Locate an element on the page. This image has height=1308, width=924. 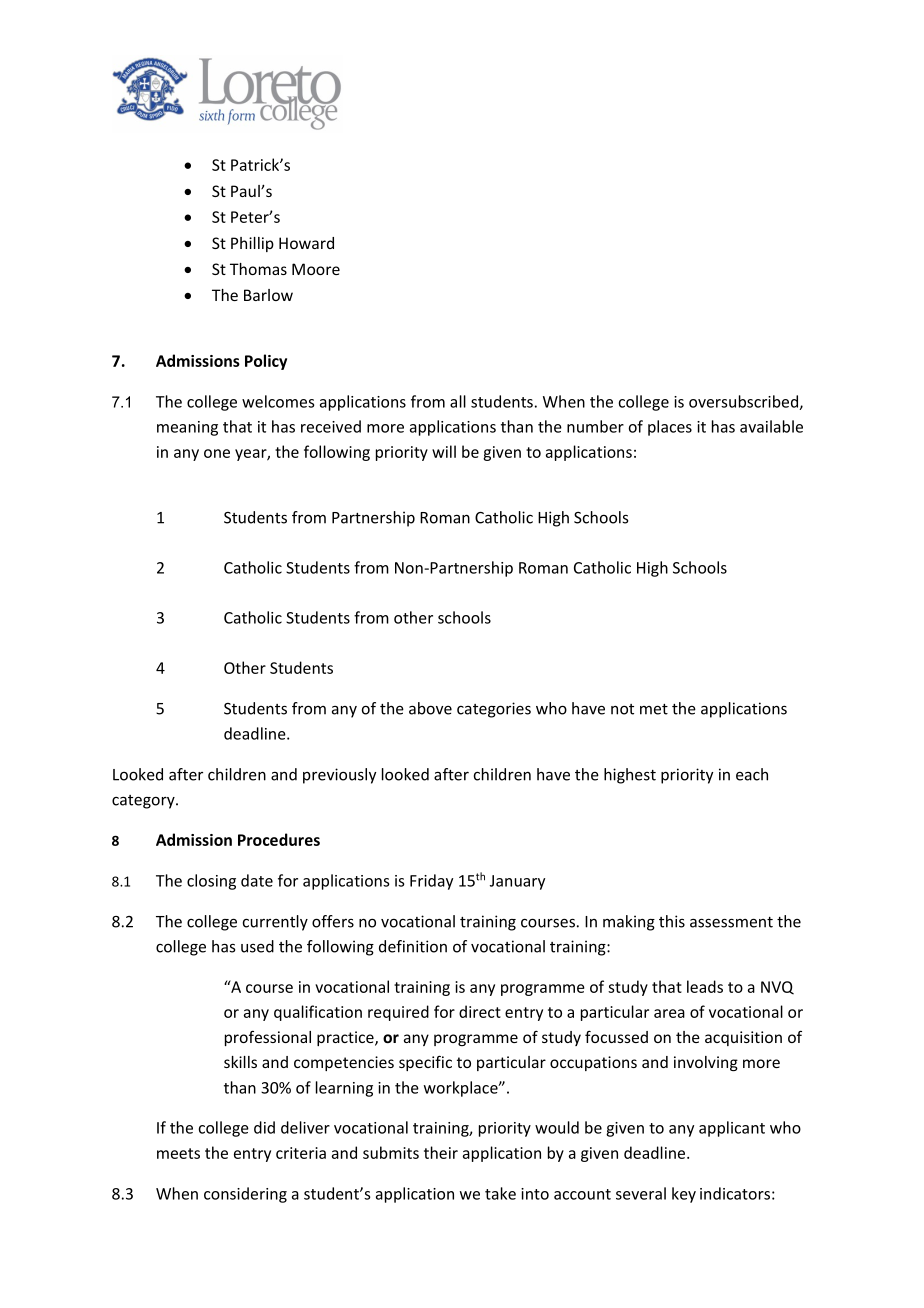
met is located at coordinates (654, 709).
